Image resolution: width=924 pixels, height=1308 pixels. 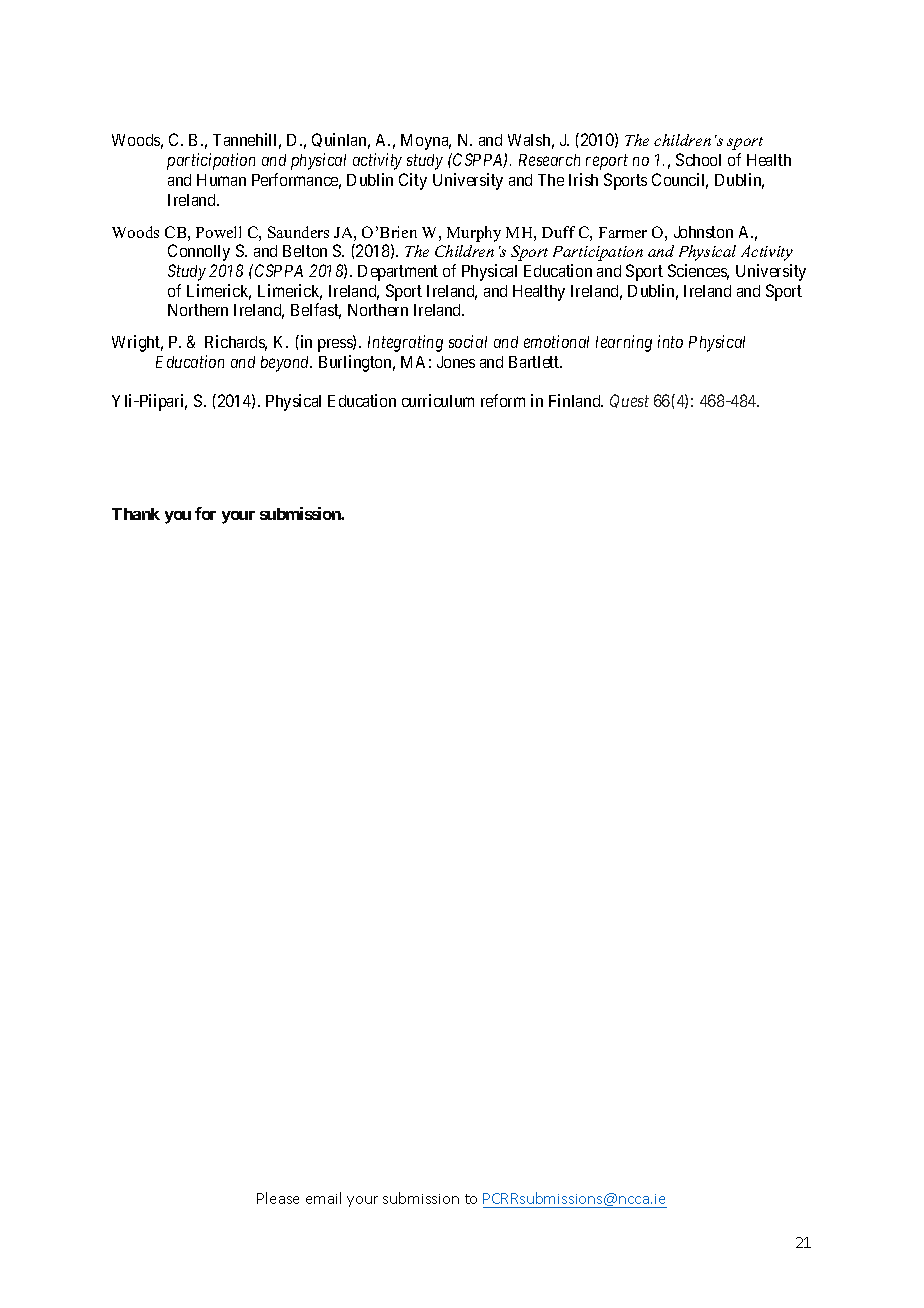 What do you see at coordinates (503, 400) in the screenshot?
I see `reform` at bounding box center [503, 400].
